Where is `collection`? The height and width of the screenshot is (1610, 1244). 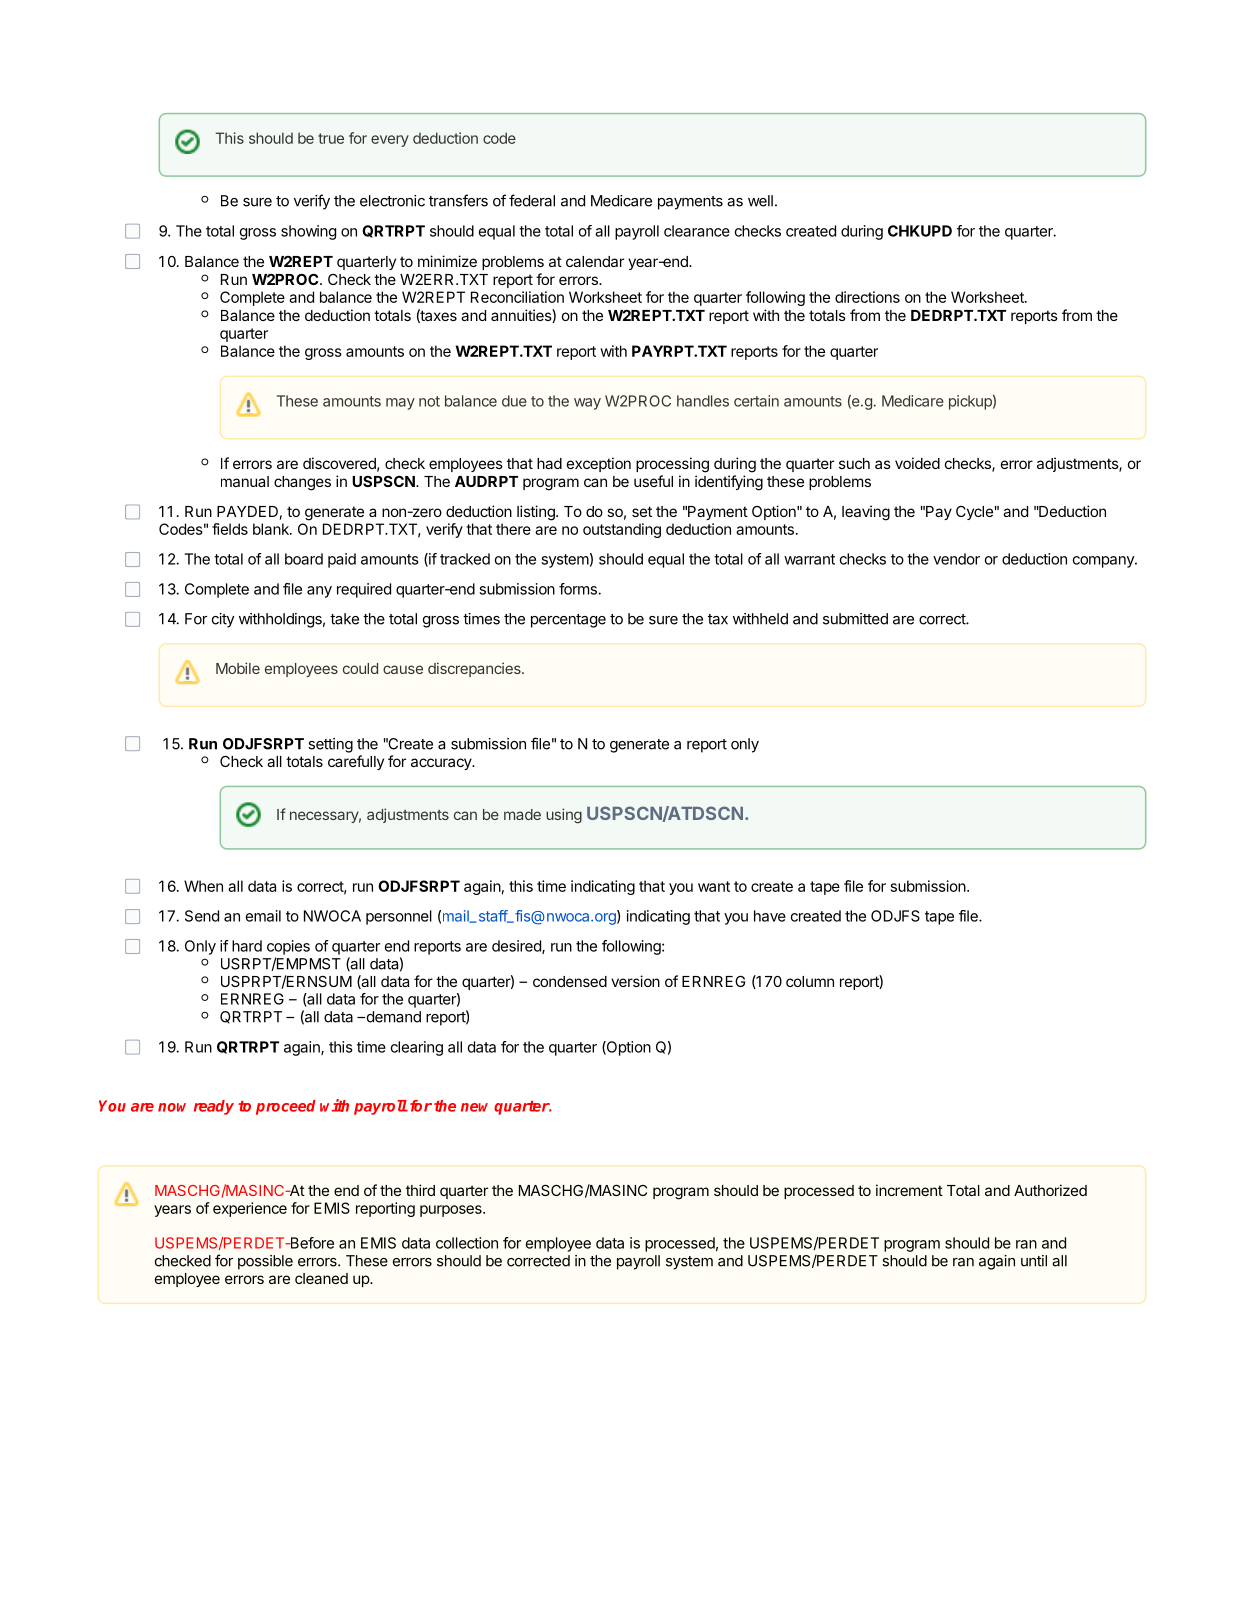
collection is located at coordinates (467, 1243).
